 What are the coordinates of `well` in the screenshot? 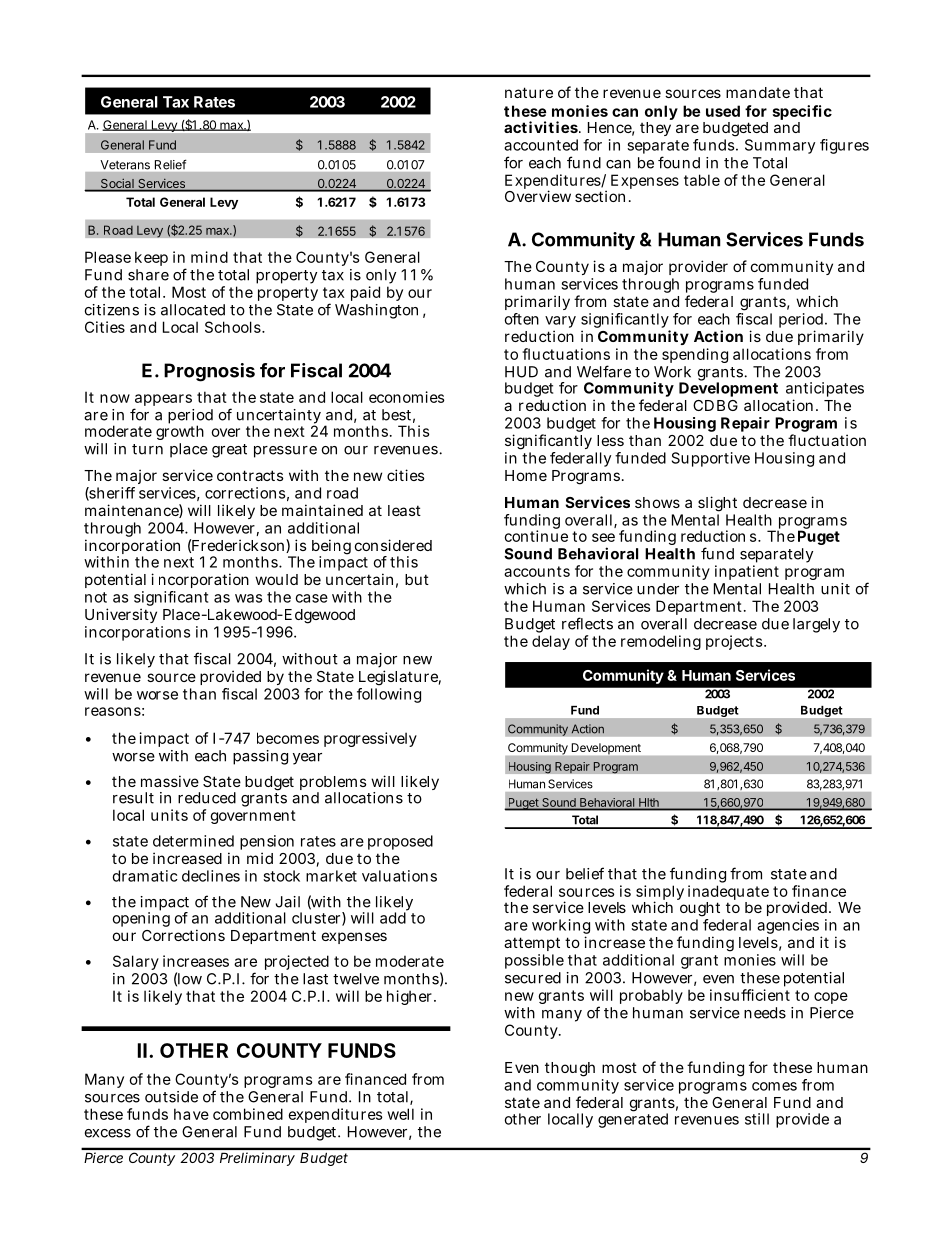 It's located at (400, 1114).
